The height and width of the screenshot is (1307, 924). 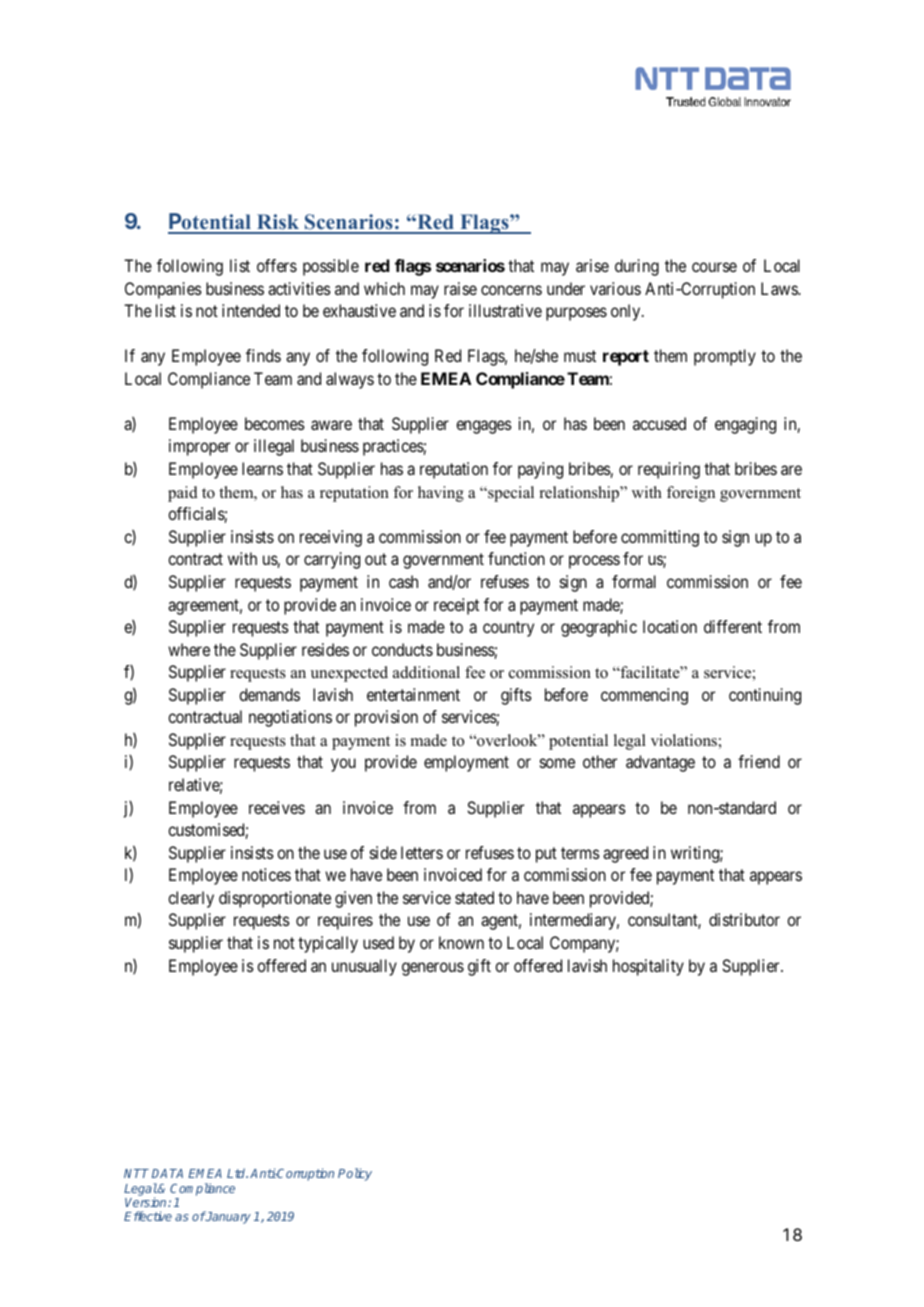 What do you see at coordinates (714, 267) in the screenshot?
I see `course` at bounding box center [714, 267].
